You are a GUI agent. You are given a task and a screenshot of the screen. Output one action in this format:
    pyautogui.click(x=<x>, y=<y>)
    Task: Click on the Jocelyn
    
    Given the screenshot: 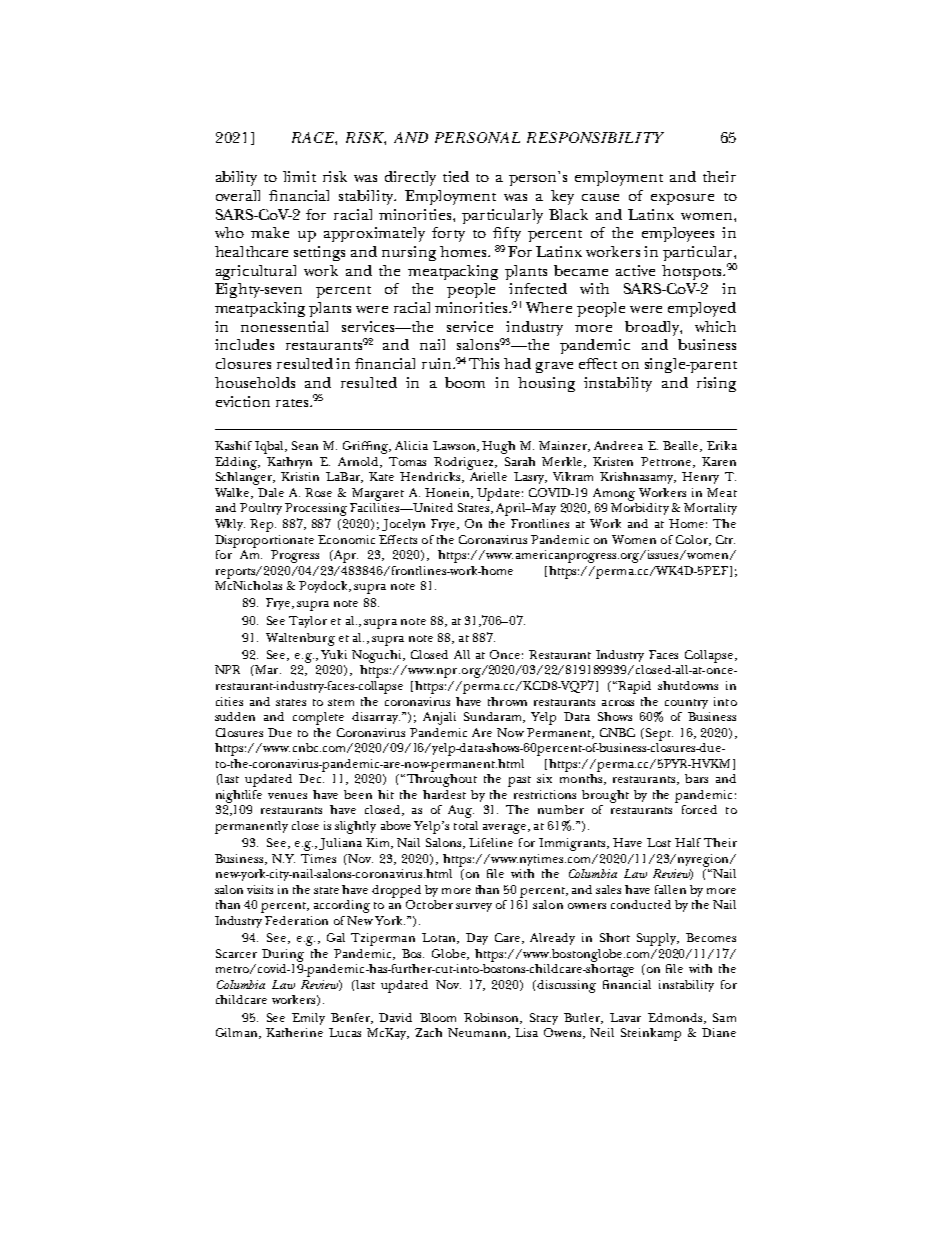 What is the action you would take?
    pyautogui.click(x=403, y=525)
